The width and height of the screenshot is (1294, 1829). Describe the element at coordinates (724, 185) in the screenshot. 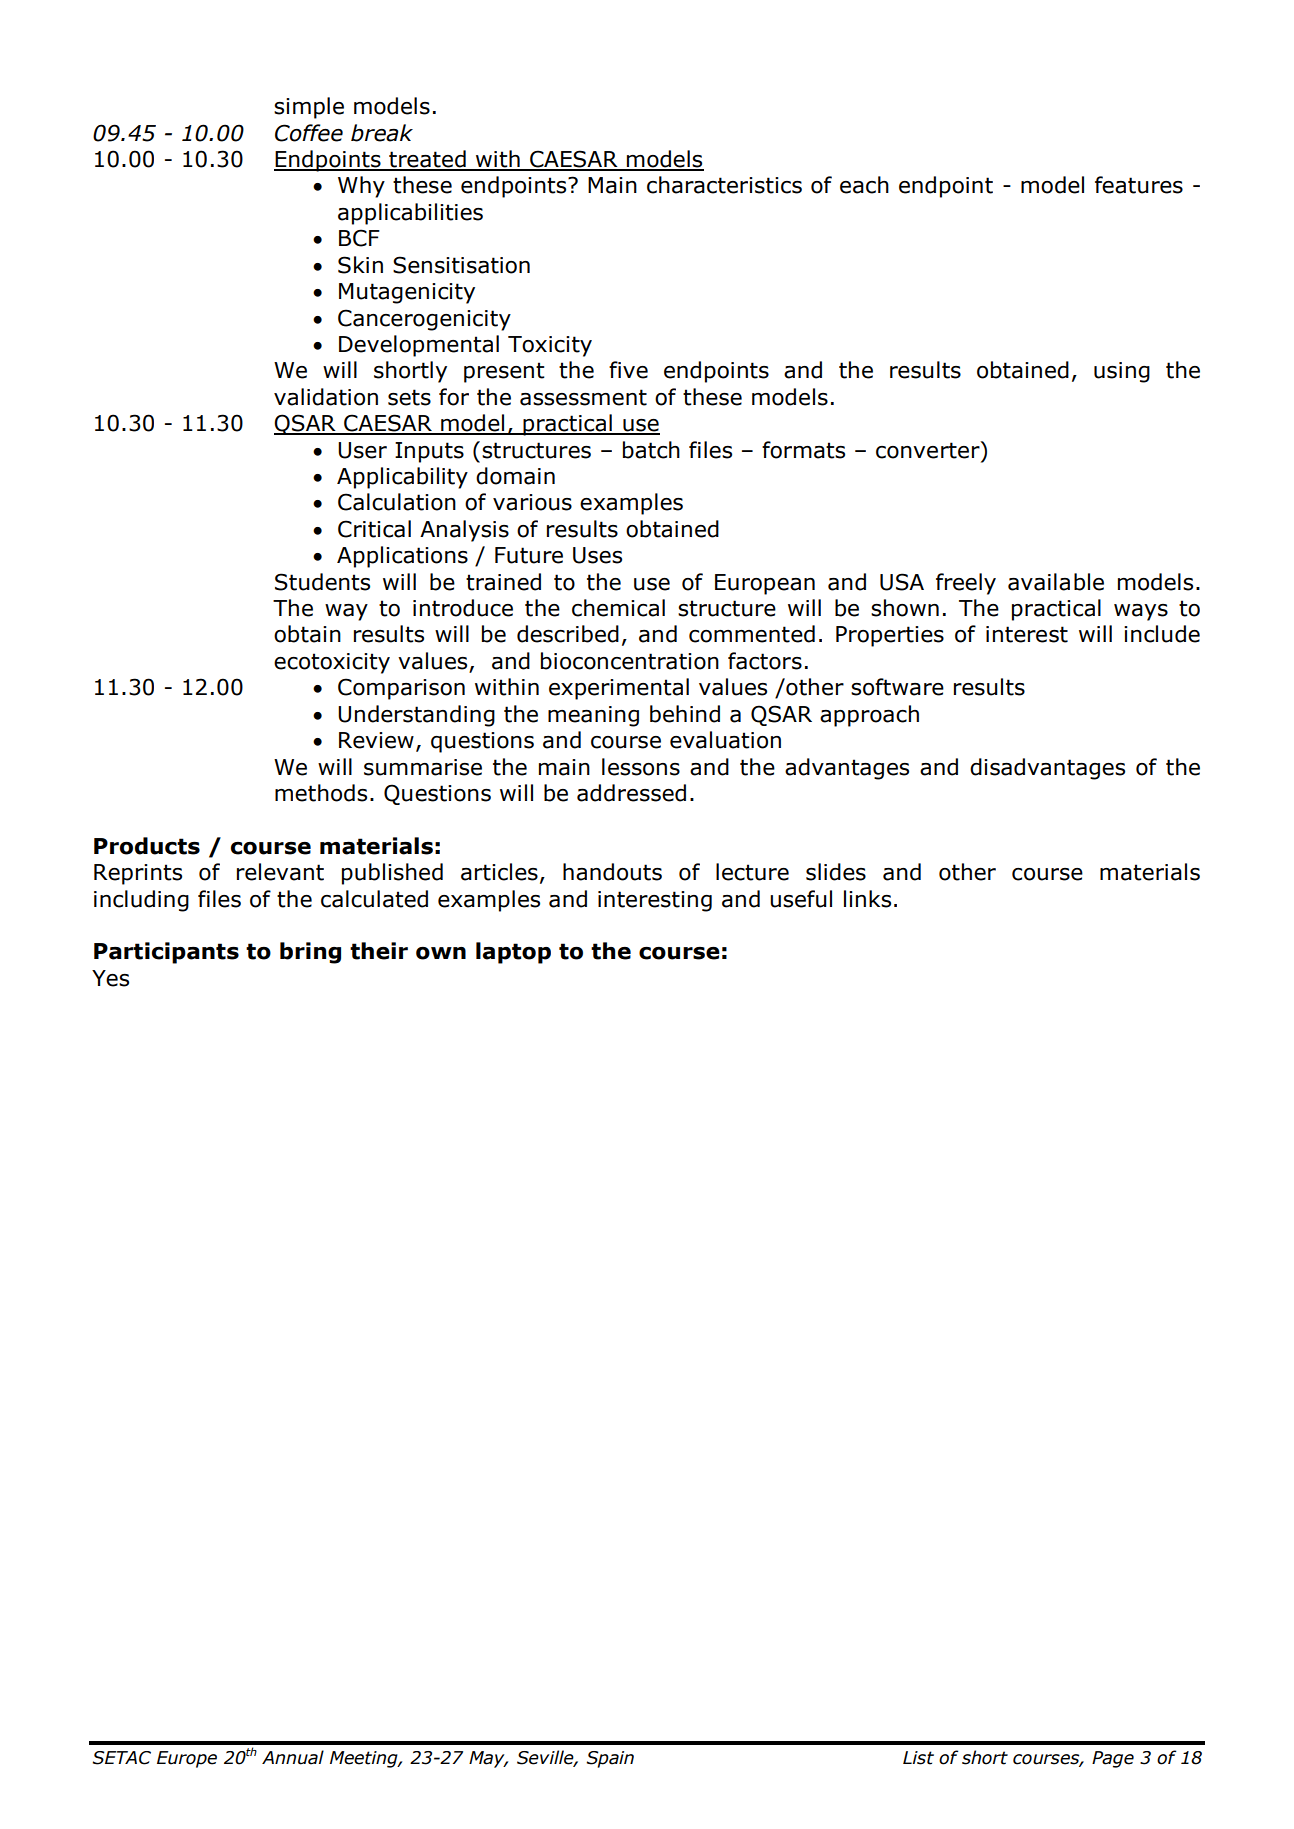

I see `characteristics` at that location.
